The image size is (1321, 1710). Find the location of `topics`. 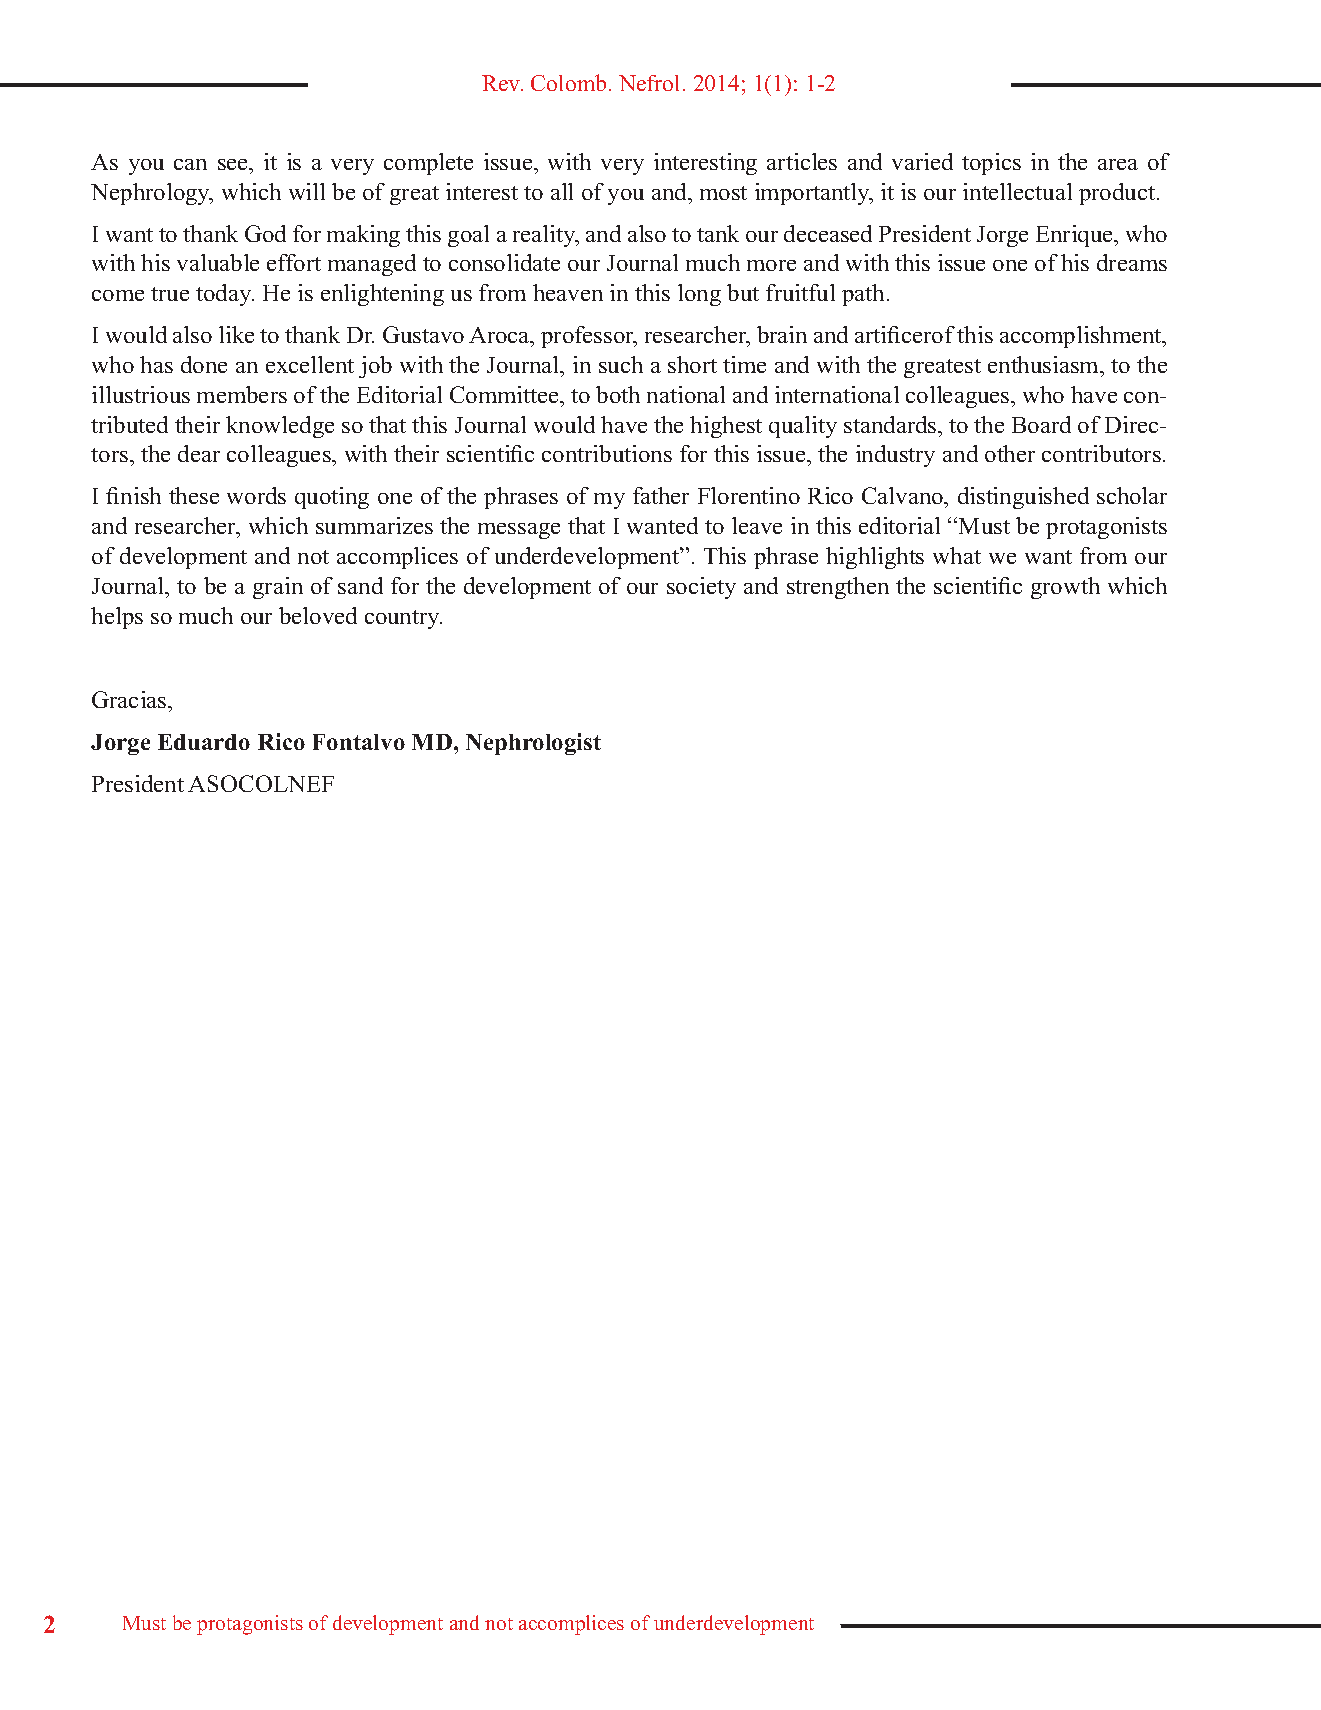

topics is located at coordinates (991, 164).
